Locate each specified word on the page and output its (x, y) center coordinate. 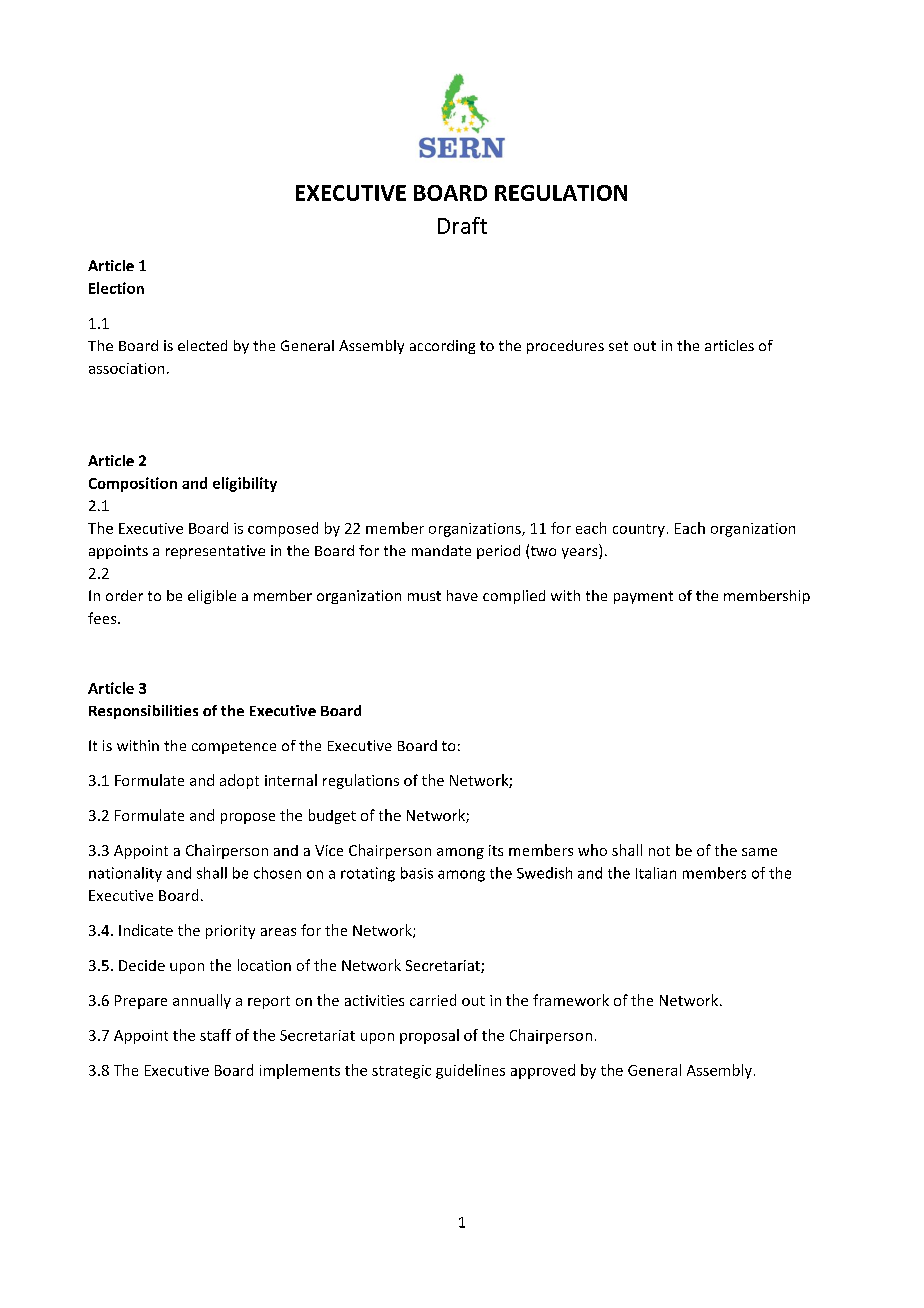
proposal (429, 1036)
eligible (212, 597)
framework (571, 1000)
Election (116, 288)
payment (643, 597)
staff (215, 1035)
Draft (462, 225)
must (424, 596)
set (618, 346)
